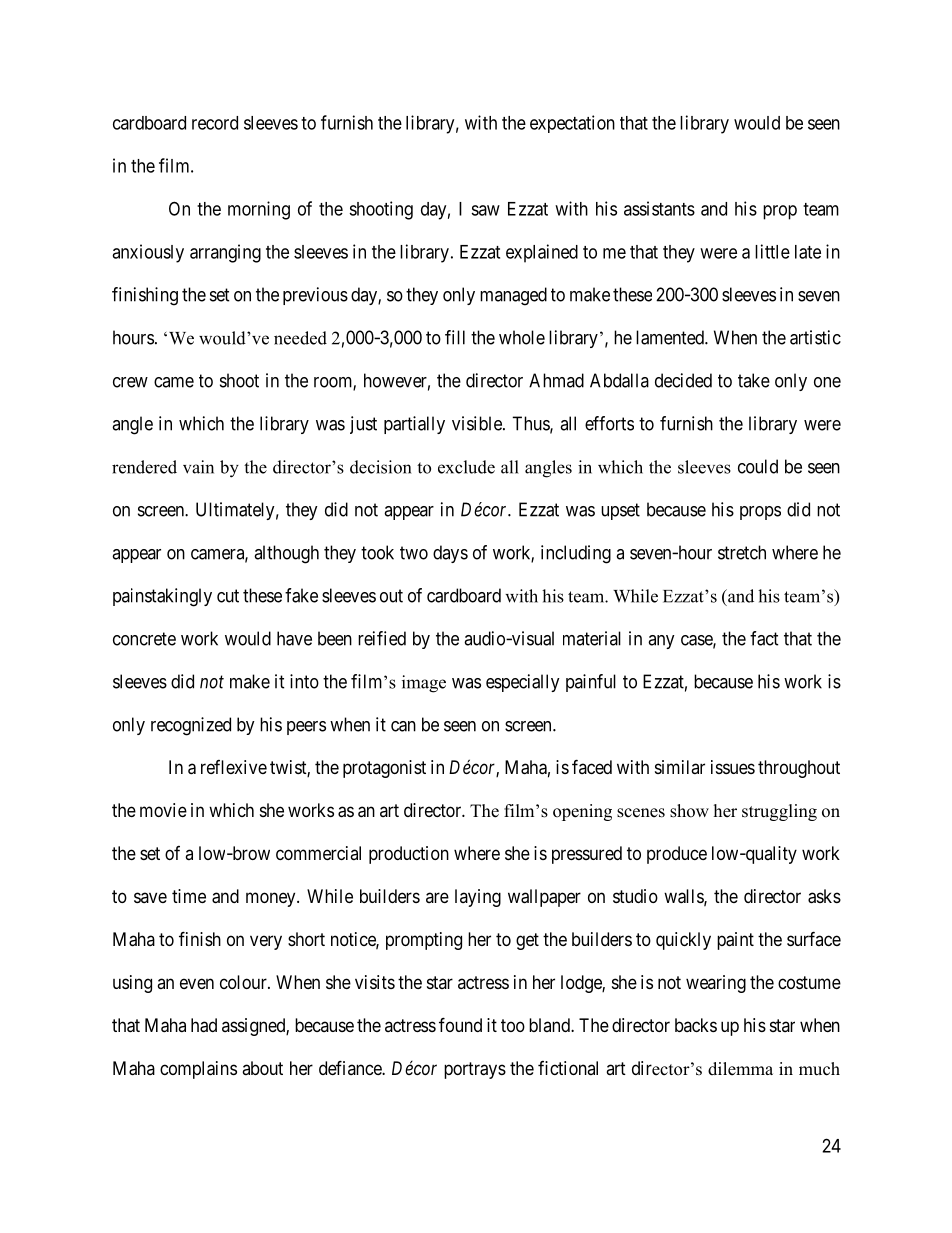 The height and width of the screenshot is (1233, 952). I want to click on days, so click(450, 554).
